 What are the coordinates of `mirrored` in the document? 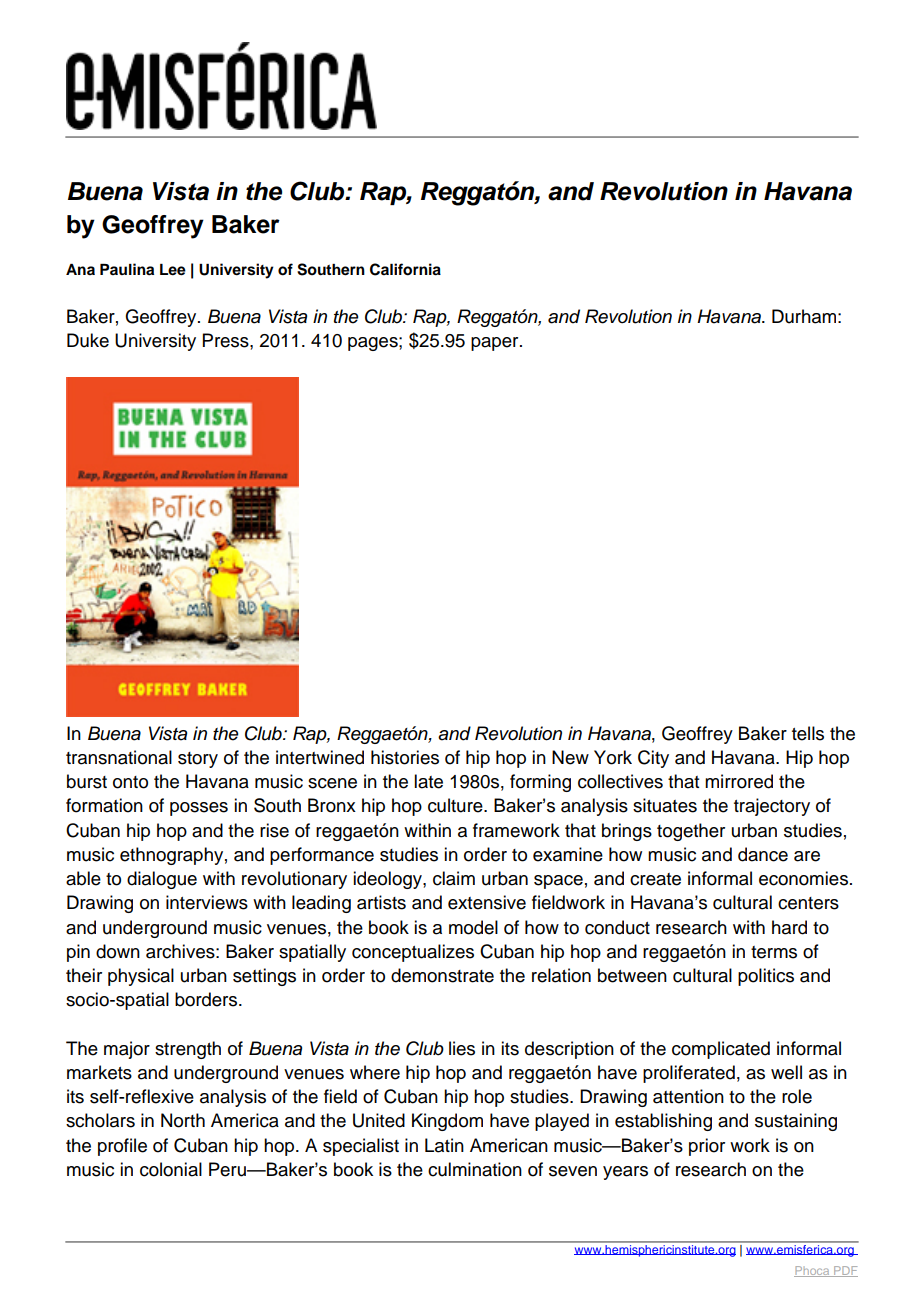 It's located at (739, 781).
